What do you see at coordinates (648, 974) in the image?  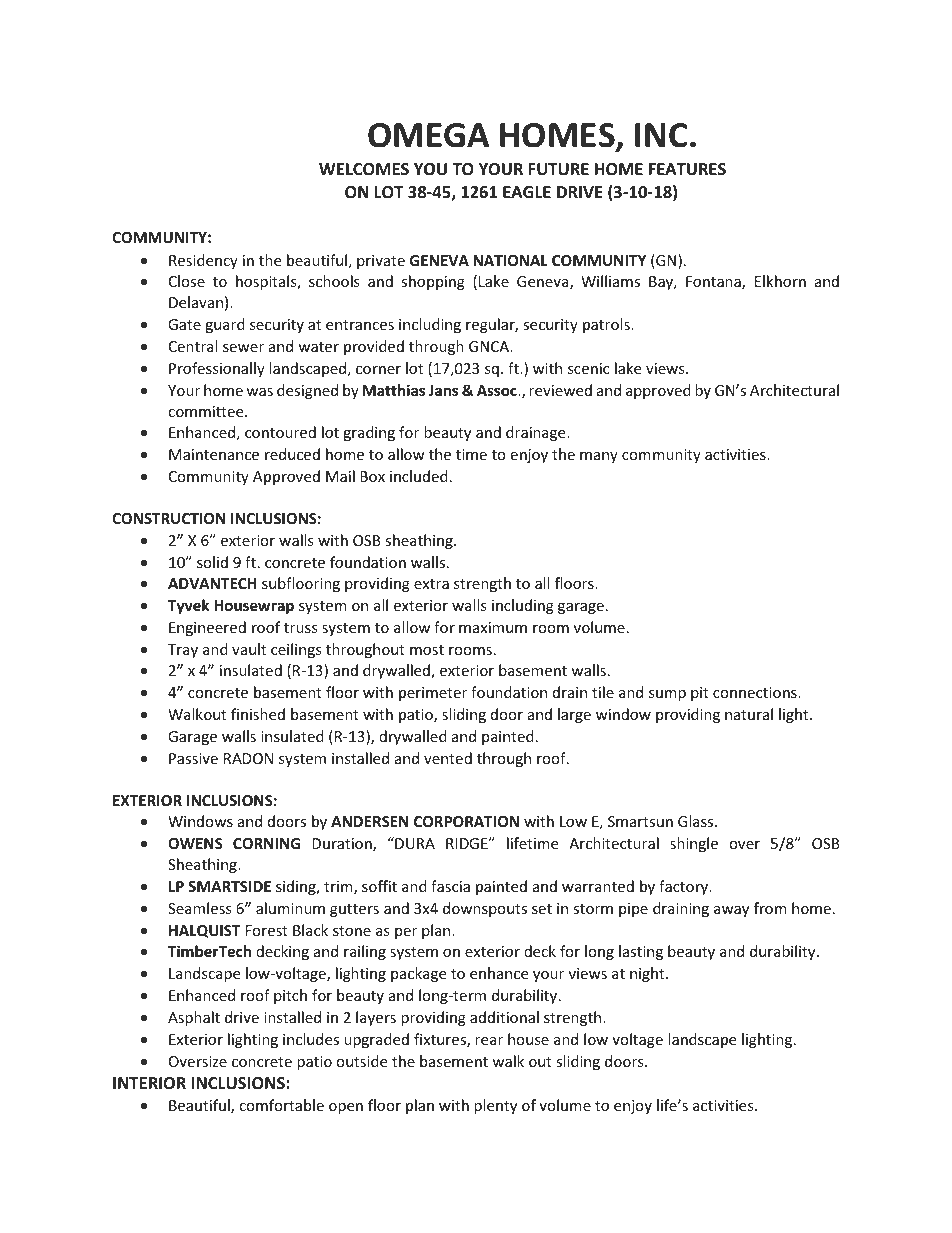 I see `night` at bounding box center [648, 974].
